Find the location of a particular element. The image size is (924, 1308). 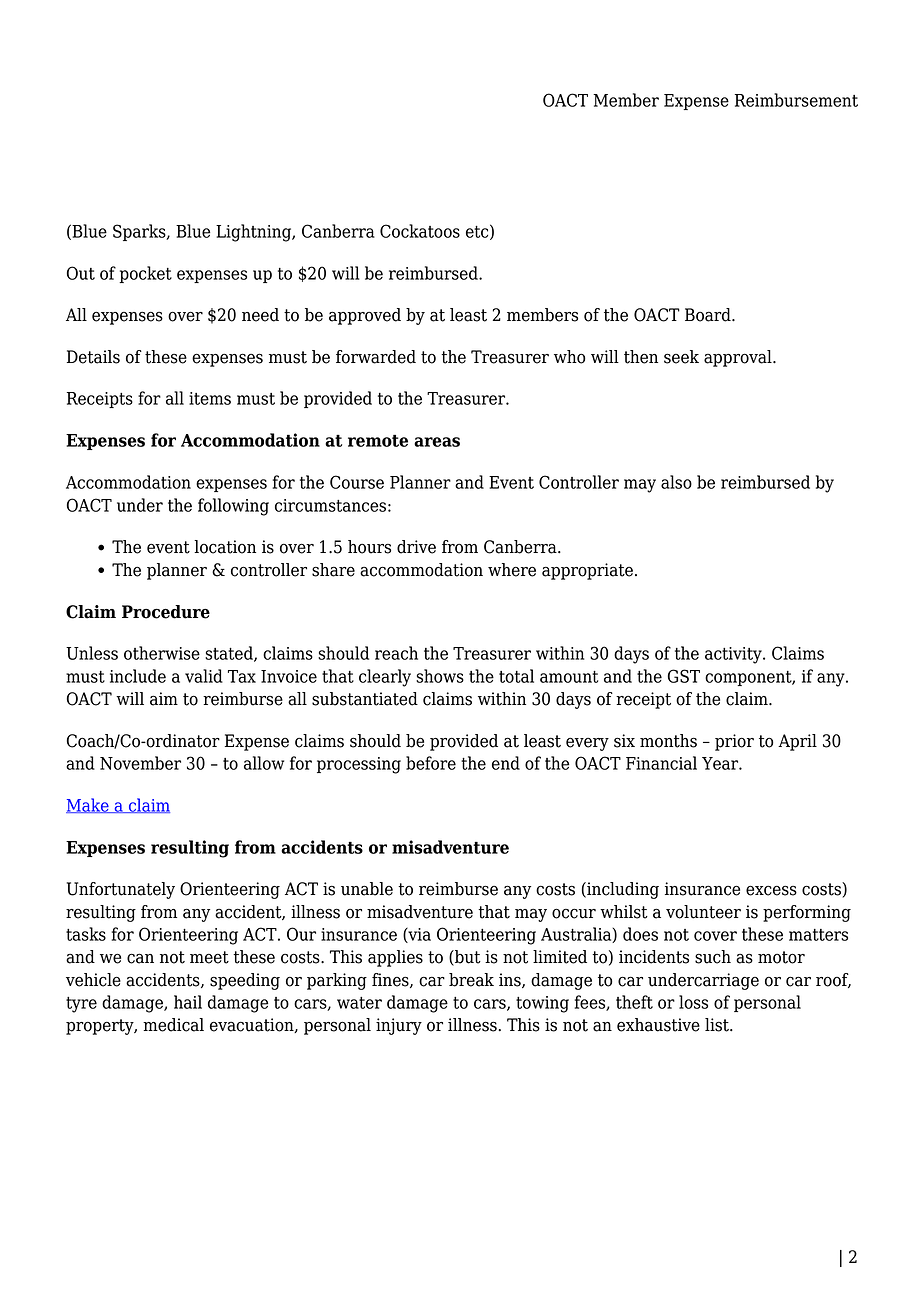

Board is located at coordinates (709, 315).
